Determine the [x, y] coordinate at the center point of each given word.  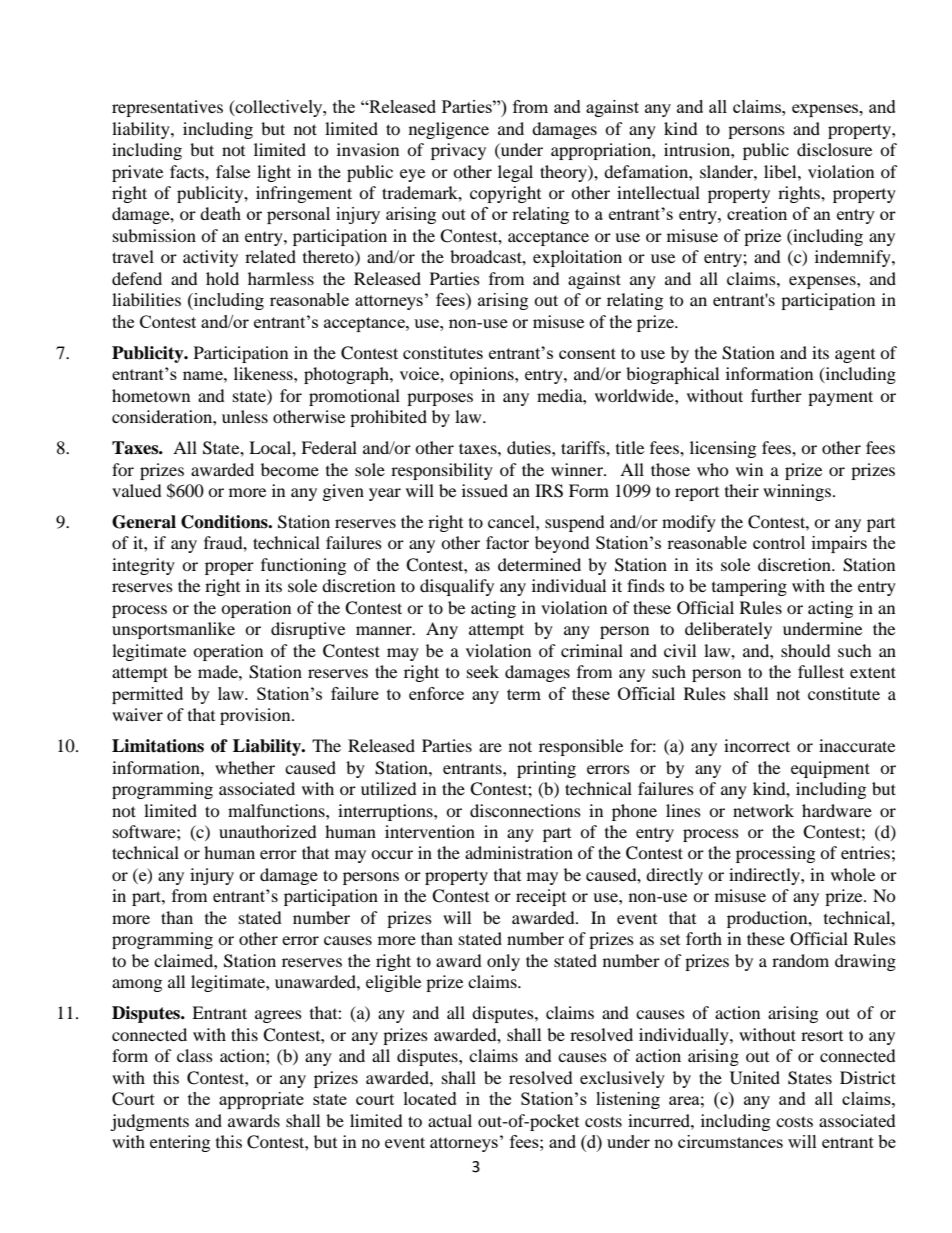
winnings [797, 492]
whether [245, 767]
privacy [458, 151]
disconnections [525, 810]
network [763, 810]
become [290, 469]
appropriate [261, 1100]
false [233, 171]
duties [530, 447]
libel [781, 171]
